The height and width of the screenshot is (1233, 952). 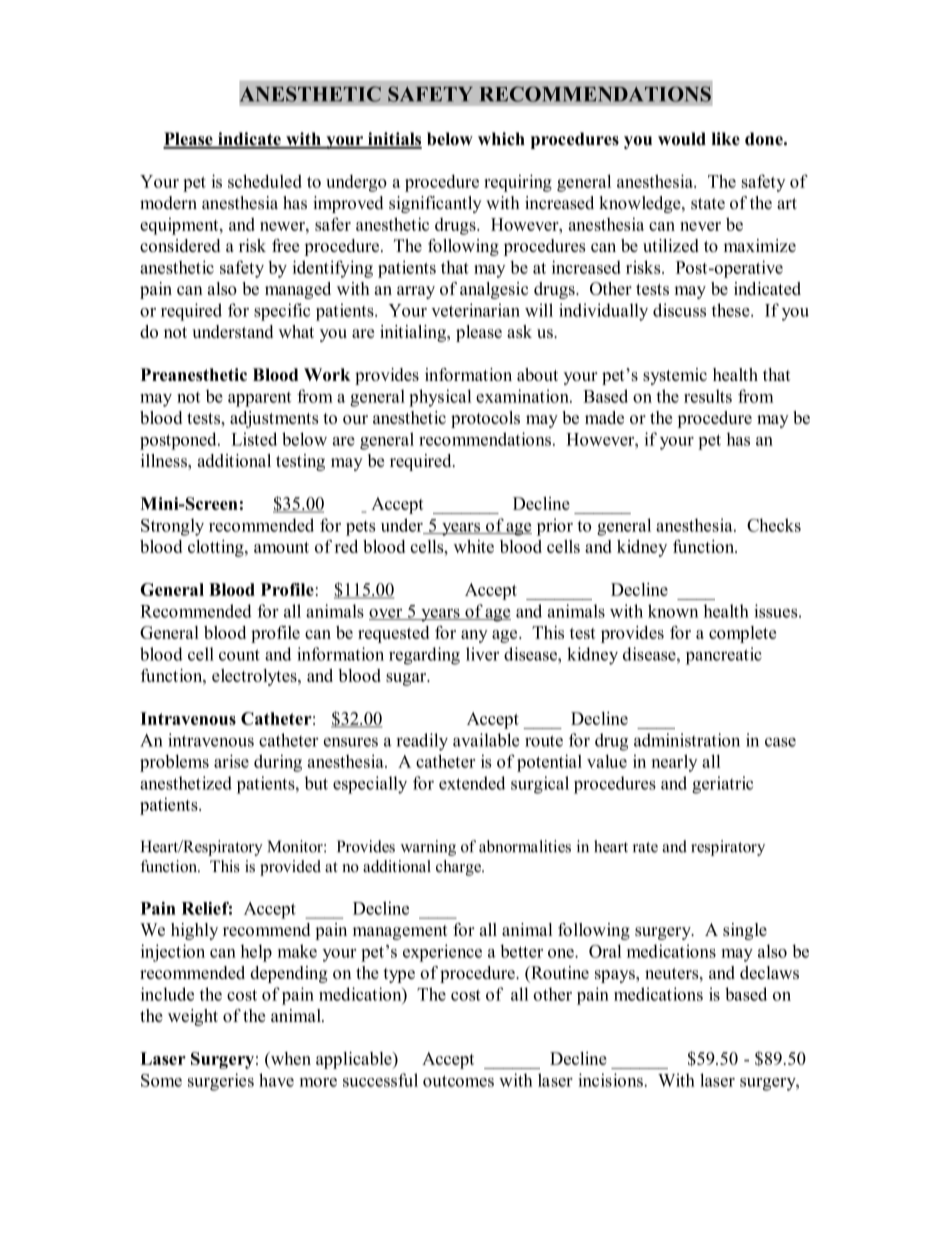 What do you see at coordinates (265, 181) in the screenshot?
I see `scheduled` at bounding box center [265, 181].
